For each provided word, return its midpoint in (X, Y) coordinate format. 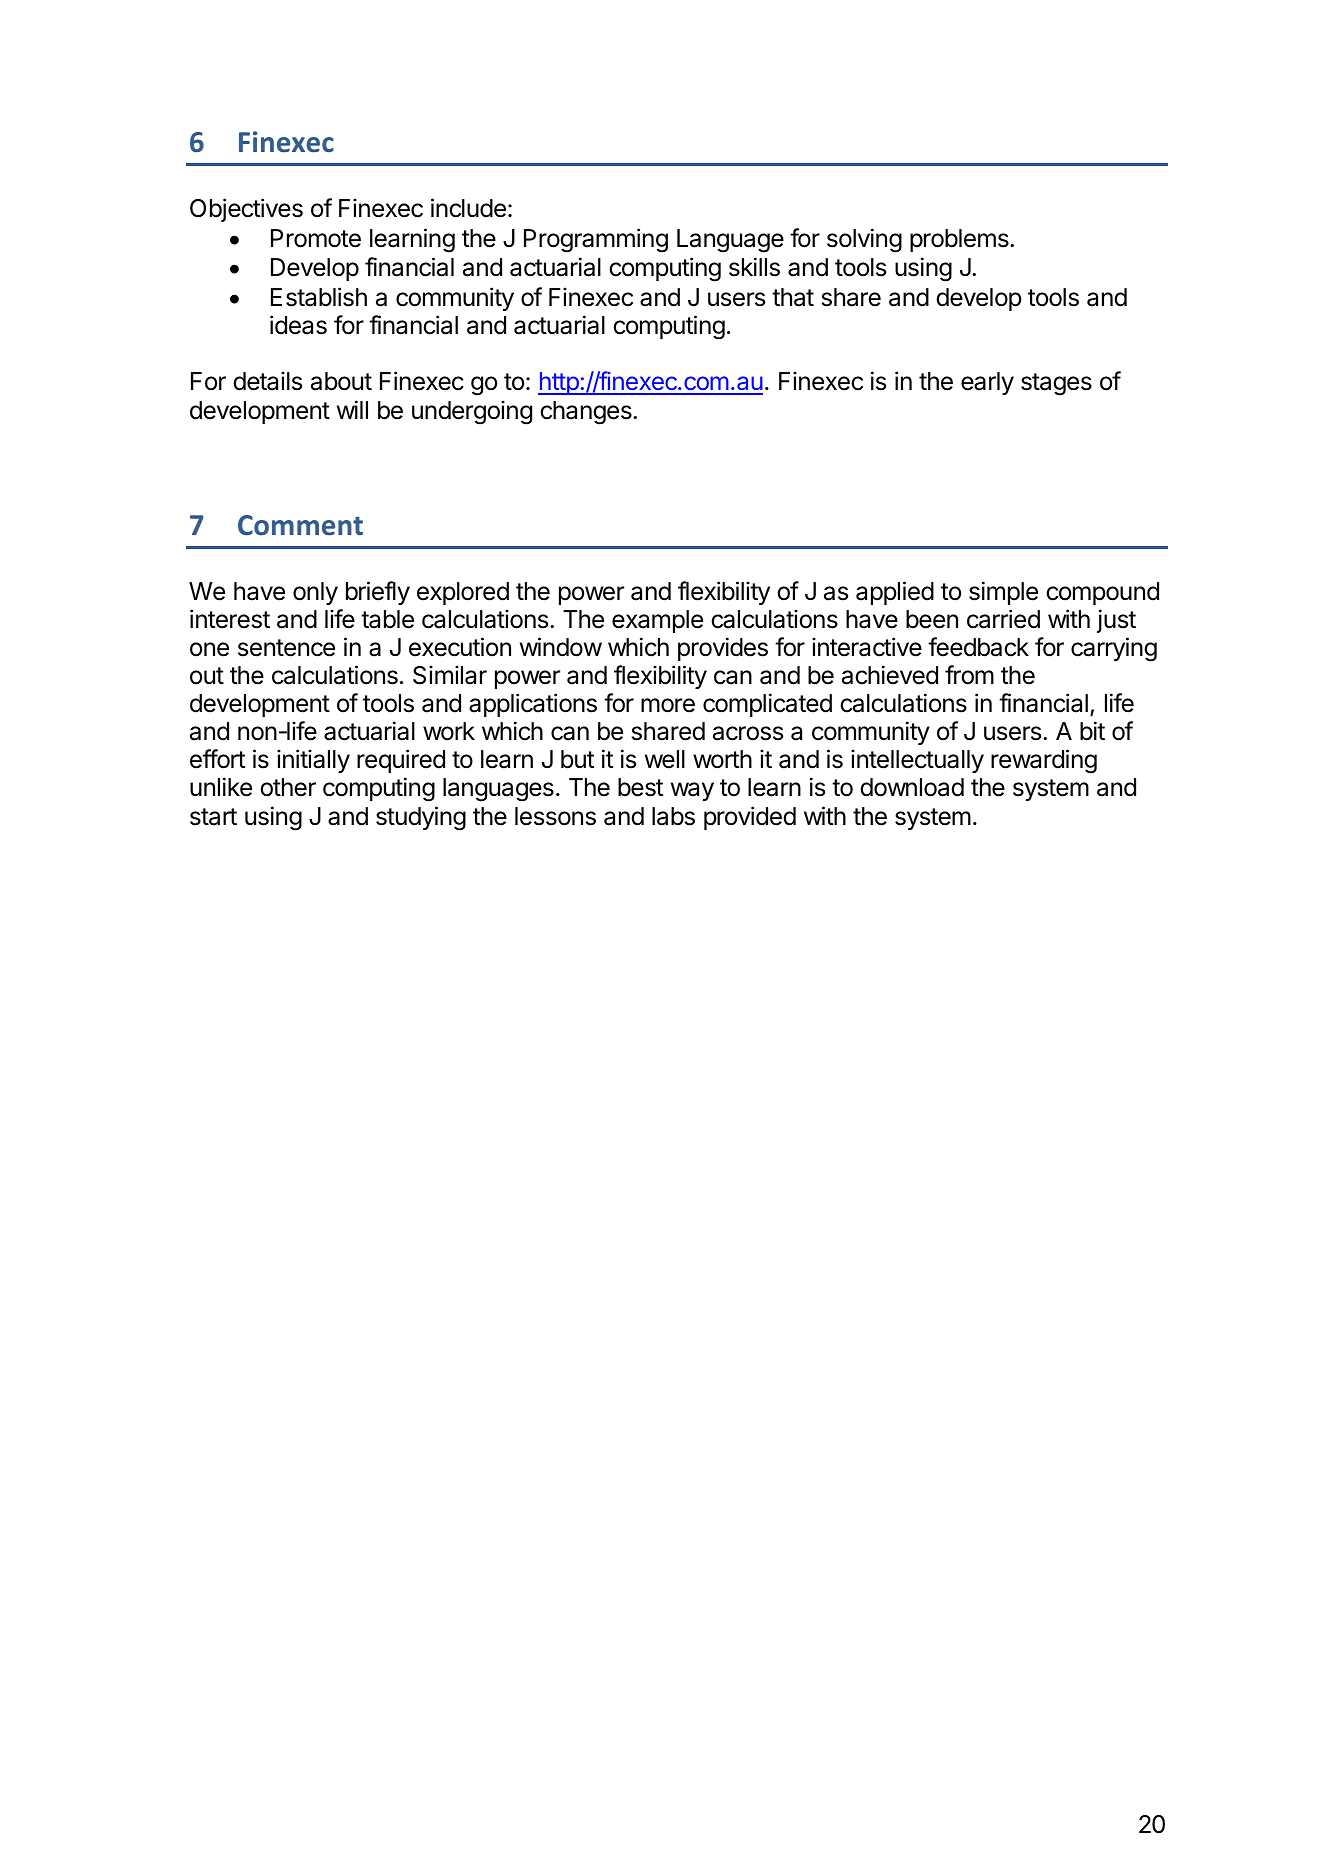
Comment (300, 525)
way (692, 791)
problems (960, 240)
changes (587, 413)
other (288, 787)
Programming (596, 240)
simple (1003, 593)
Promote (316, 238)
